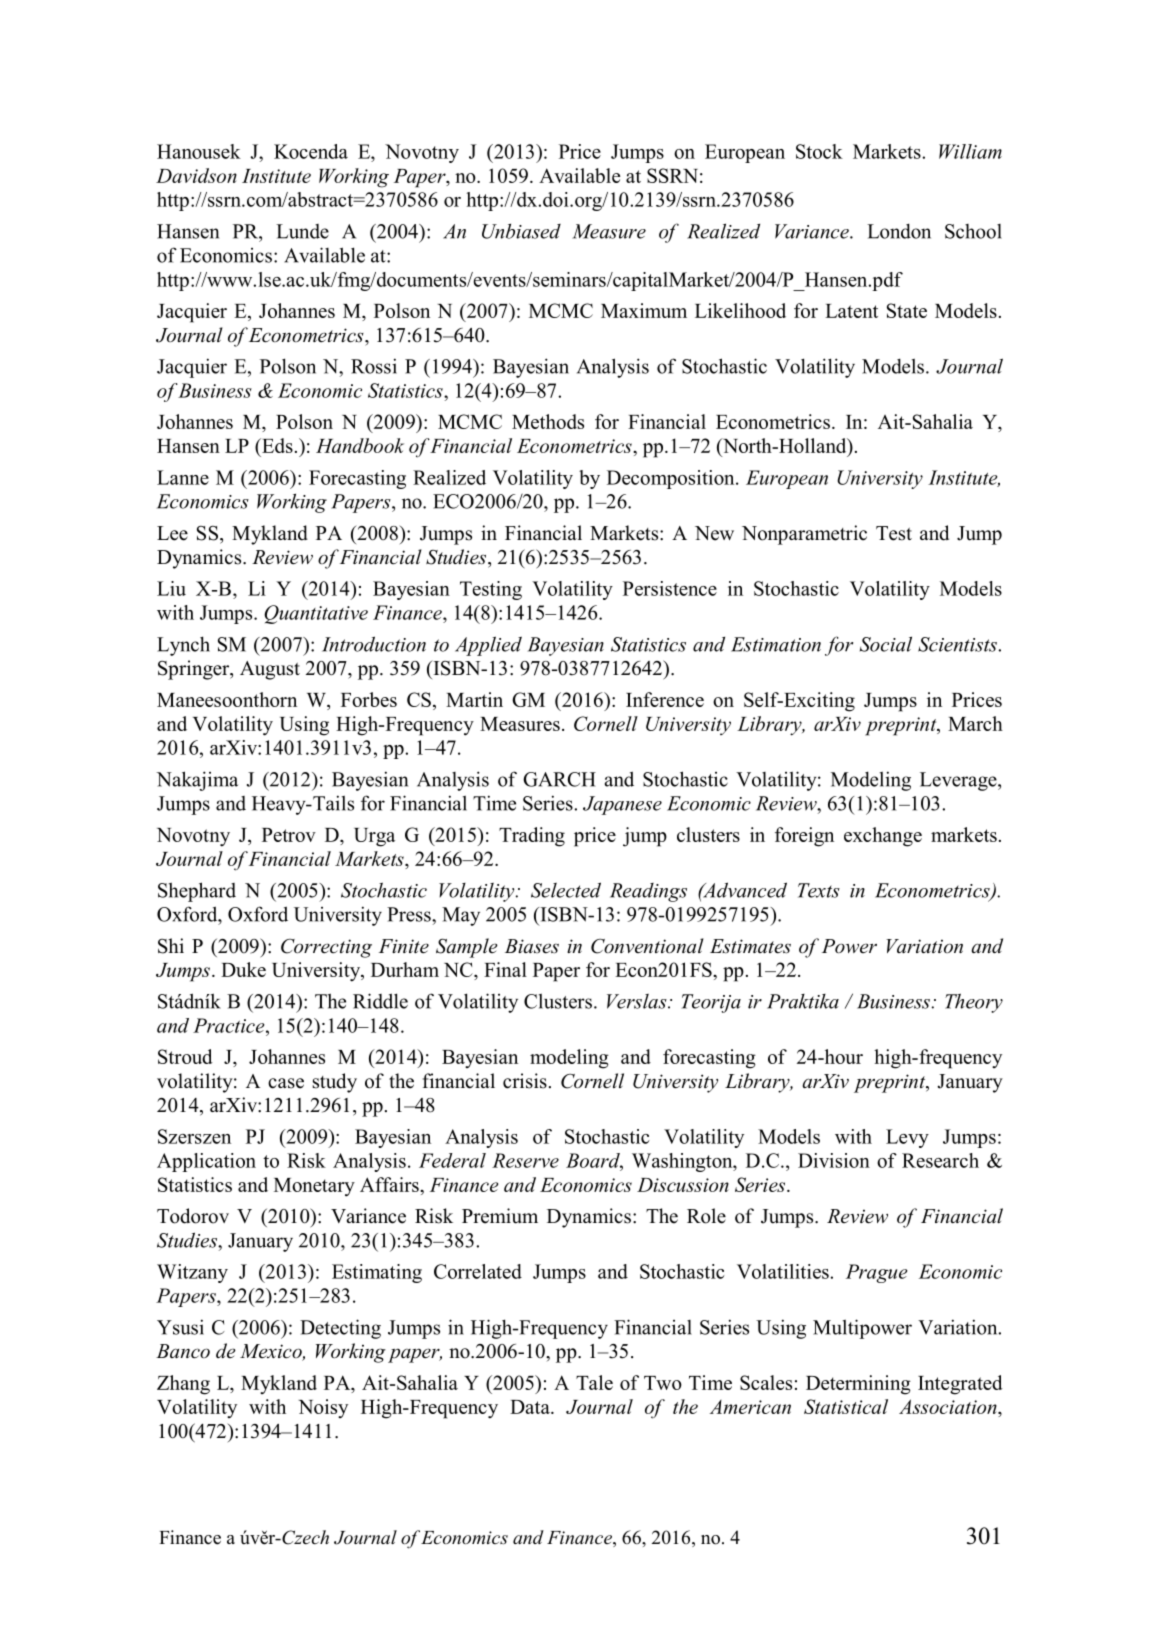  What do you see at coordinates (196, 175) in the image?
I see `Davidson` at bounding box center [196, 175].
